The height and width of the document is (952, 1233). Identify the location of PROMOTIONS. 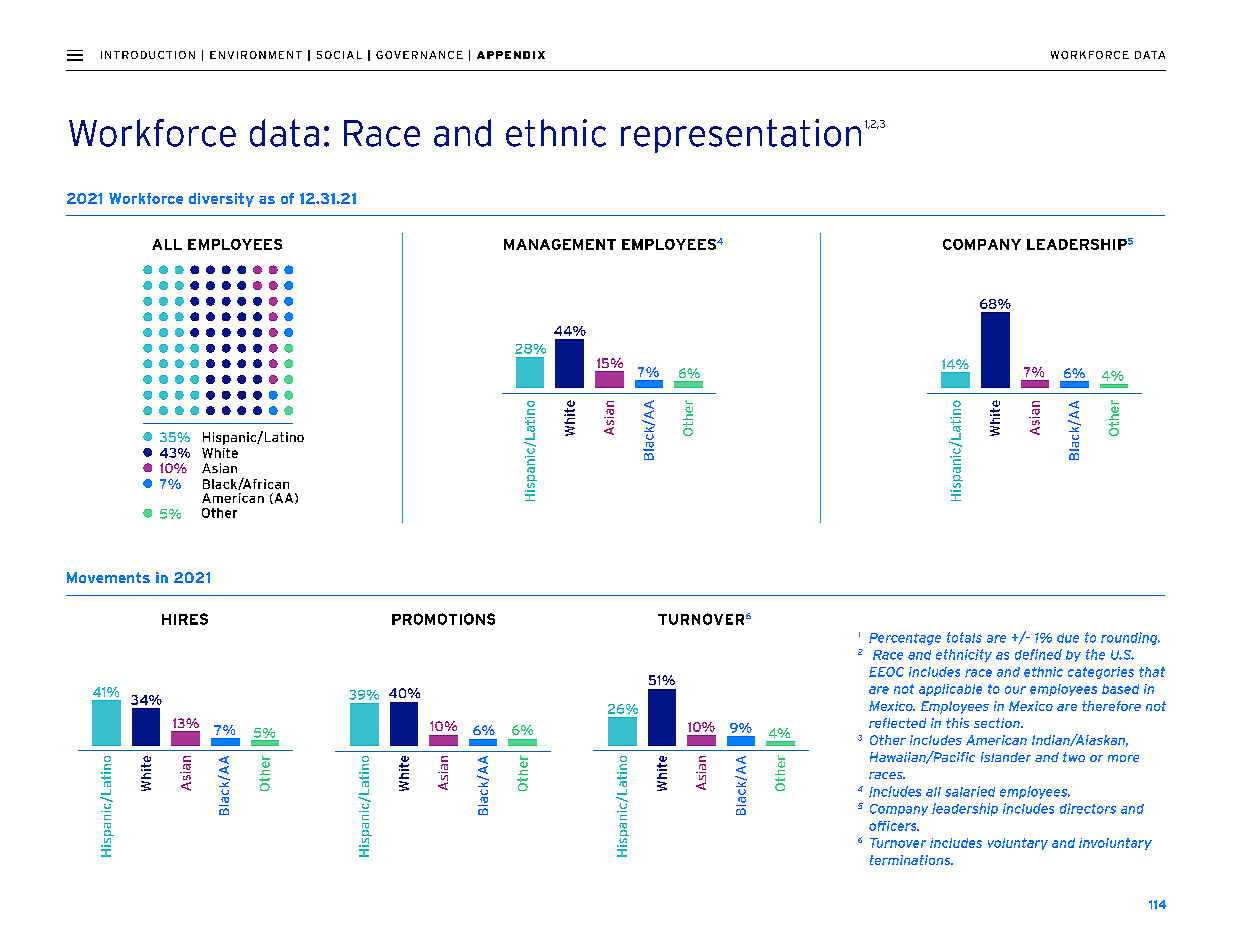
(443, 619).
